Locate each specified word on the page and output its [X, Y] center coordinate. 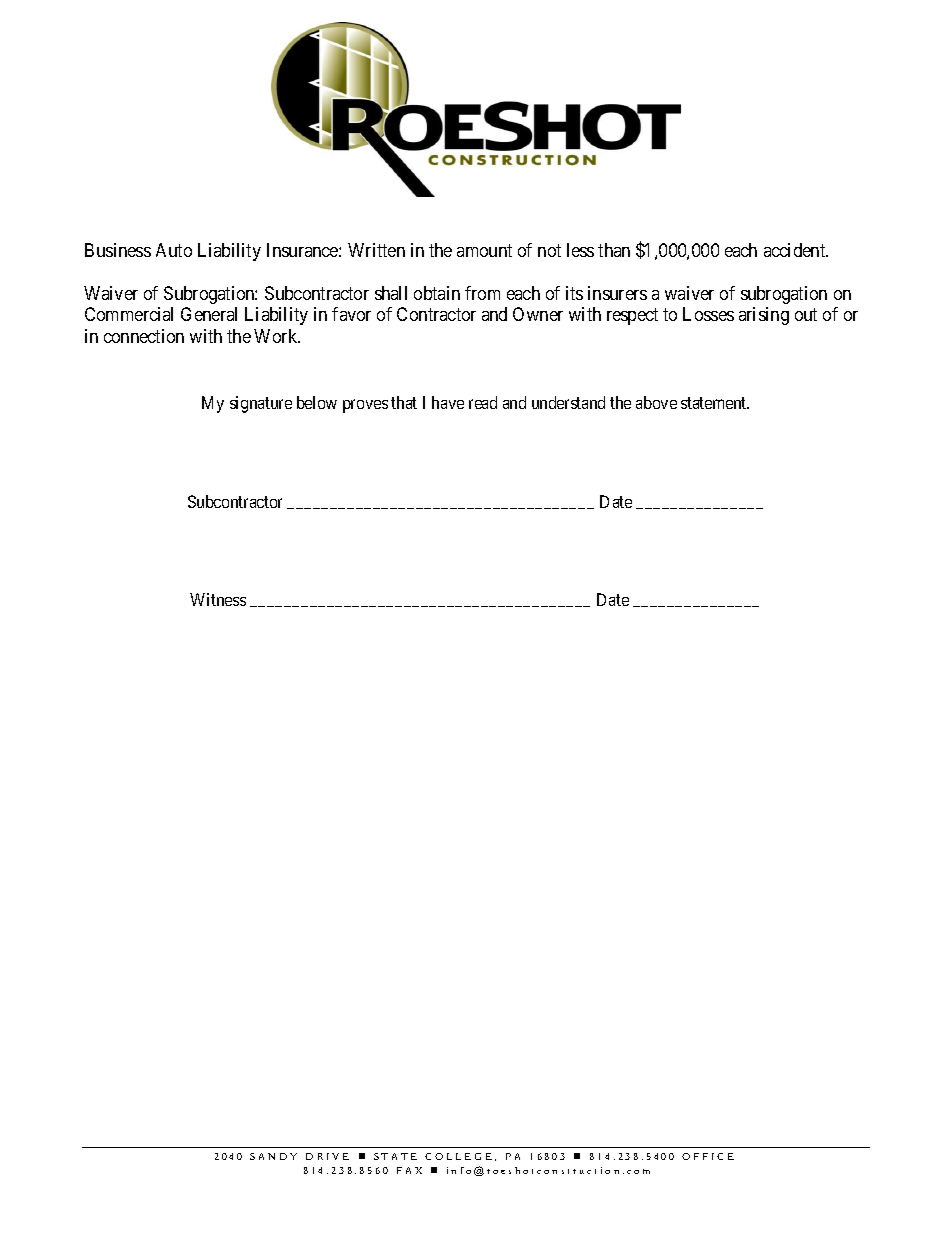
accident [796, 250]
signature [261, 404]
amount [484, 250]
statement [715, 403]
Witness [218, 599]
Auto [174, 250]
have [448, 402]
